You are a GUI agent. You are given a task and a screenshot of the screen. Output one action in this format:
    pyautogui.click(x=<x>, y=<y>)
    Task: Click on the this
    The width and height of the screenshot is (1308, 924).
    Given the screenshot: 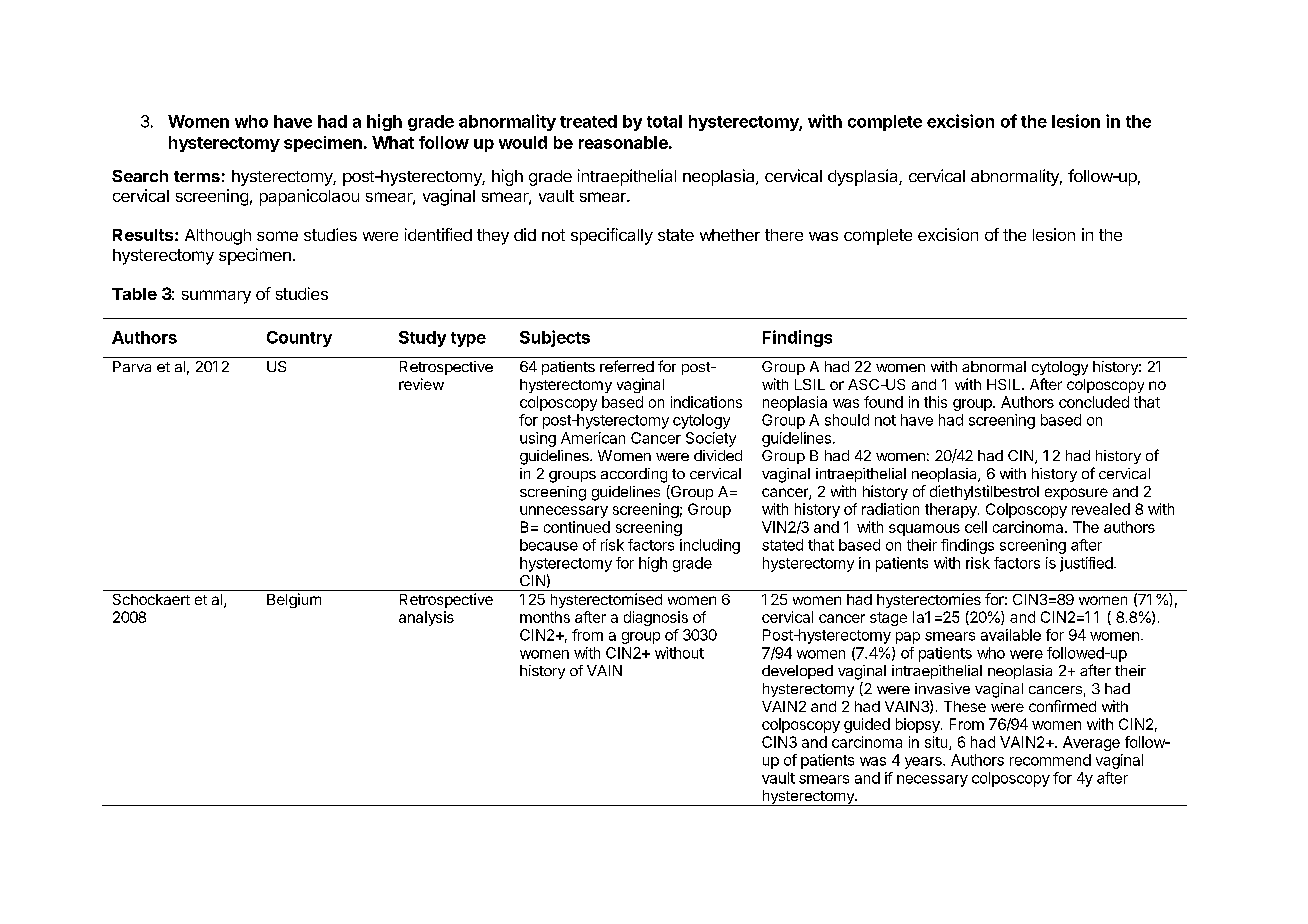 What is the action you would take?
    pyautogui.click(x=935, y=402)
